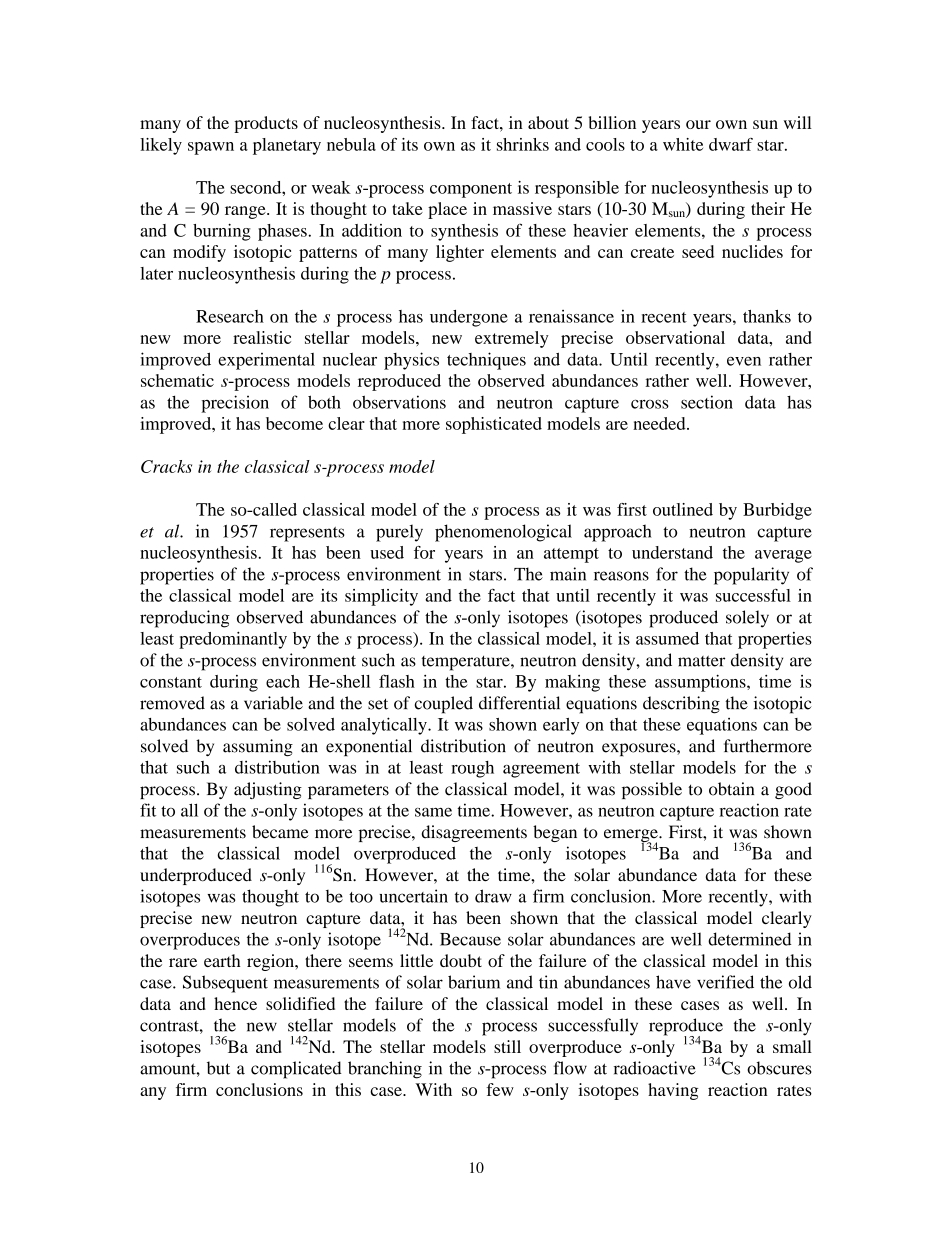  What do you see at coordinates (486, 361) in the image?
I see `techniques` at bounding box center [486, 361].
